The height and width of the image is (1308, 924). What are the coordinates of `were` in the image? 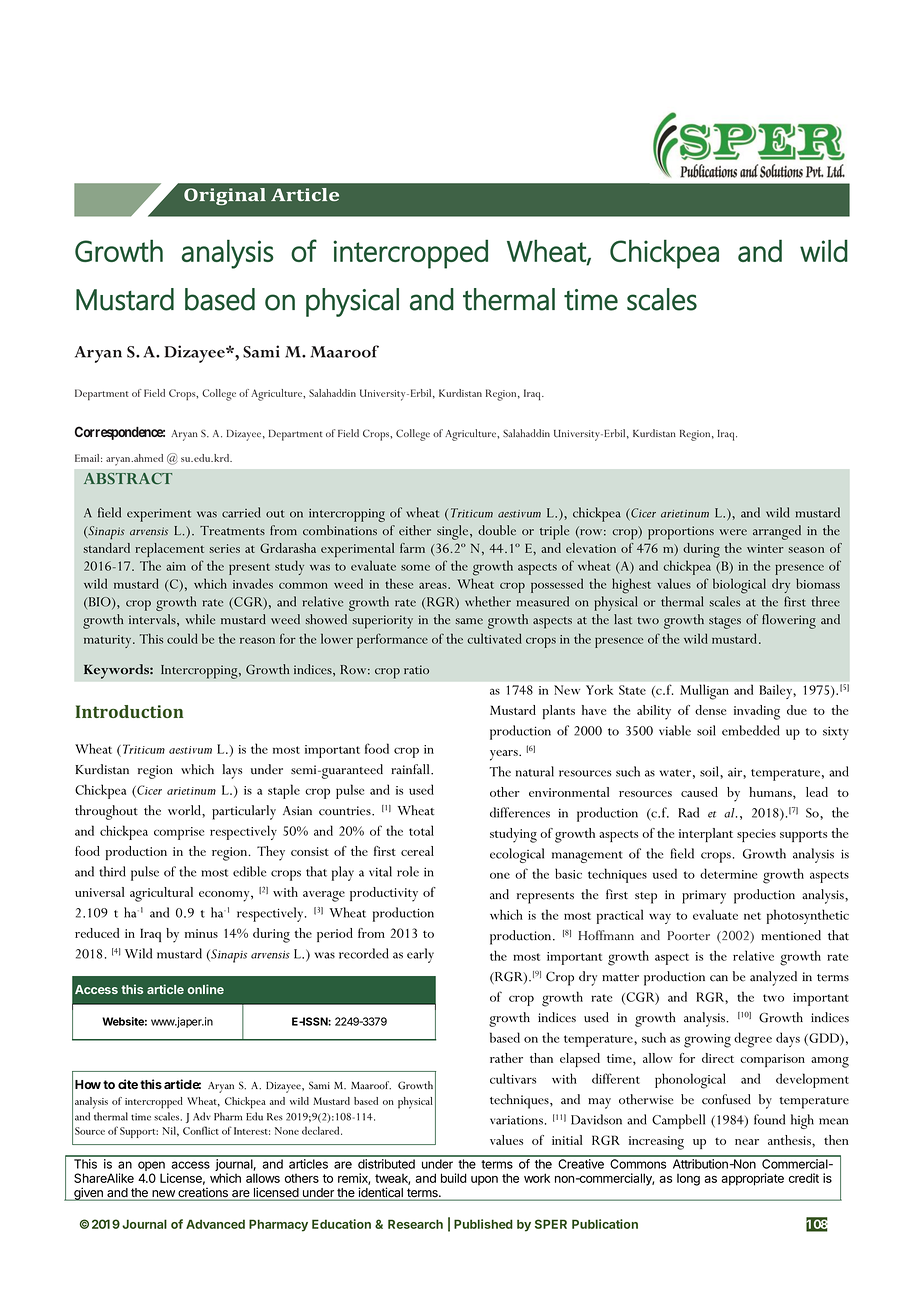 It's located at (733, 532).
